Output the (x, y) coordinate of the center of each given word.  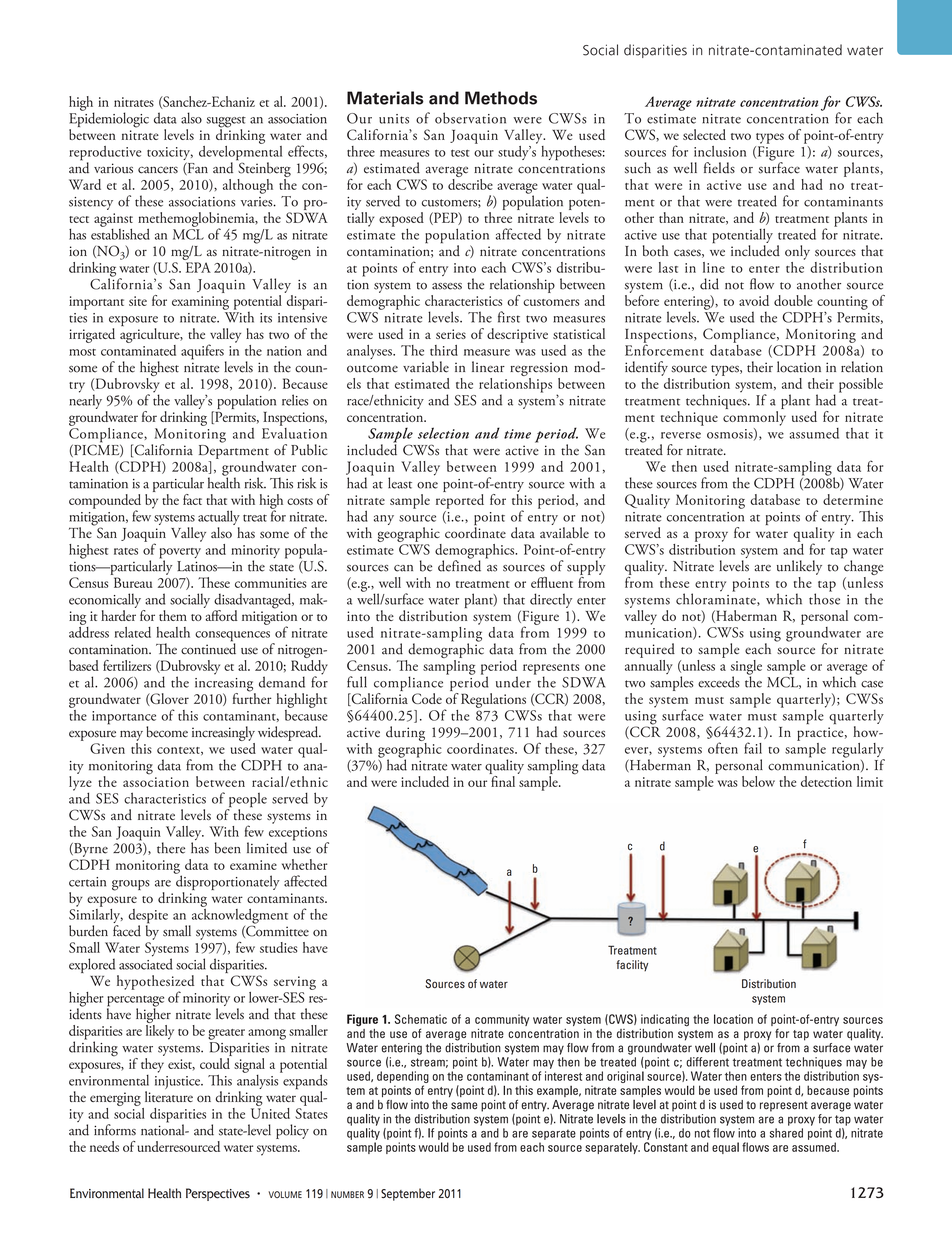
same (464, 1106)
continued (208, 648)
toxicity (170, 155)
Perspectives (218, 1194)
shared (786, 1133)
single (746, 668)
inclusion (720, 151)
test (460, 153)
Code (427, 698)
